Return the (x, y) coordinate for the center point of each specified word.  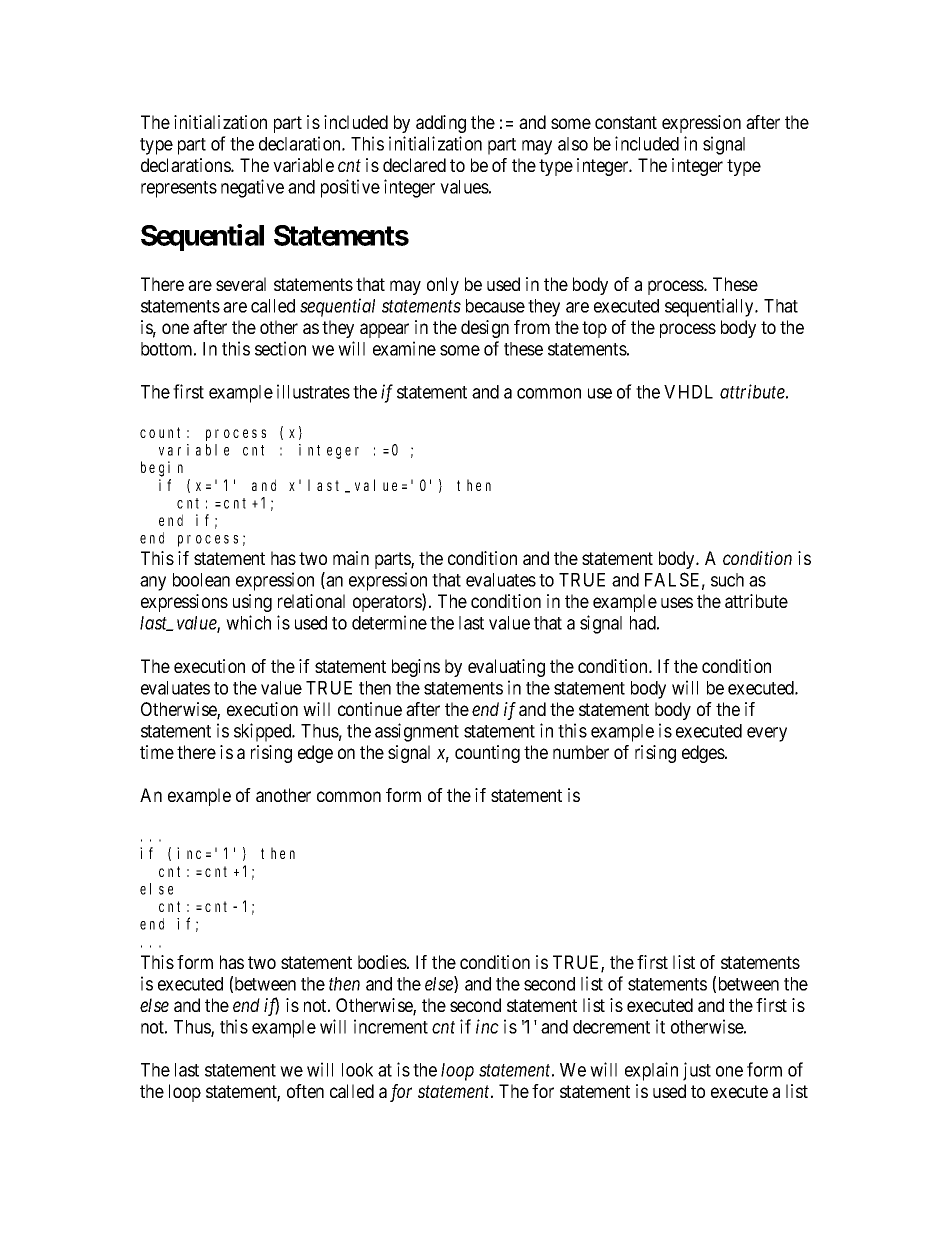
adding (441, 124)
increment (391, 1026)
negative (252, 188)
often (305, 1091)
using (252, 603)
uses (677, 602)
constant (626, 122)
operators (388, 603)
